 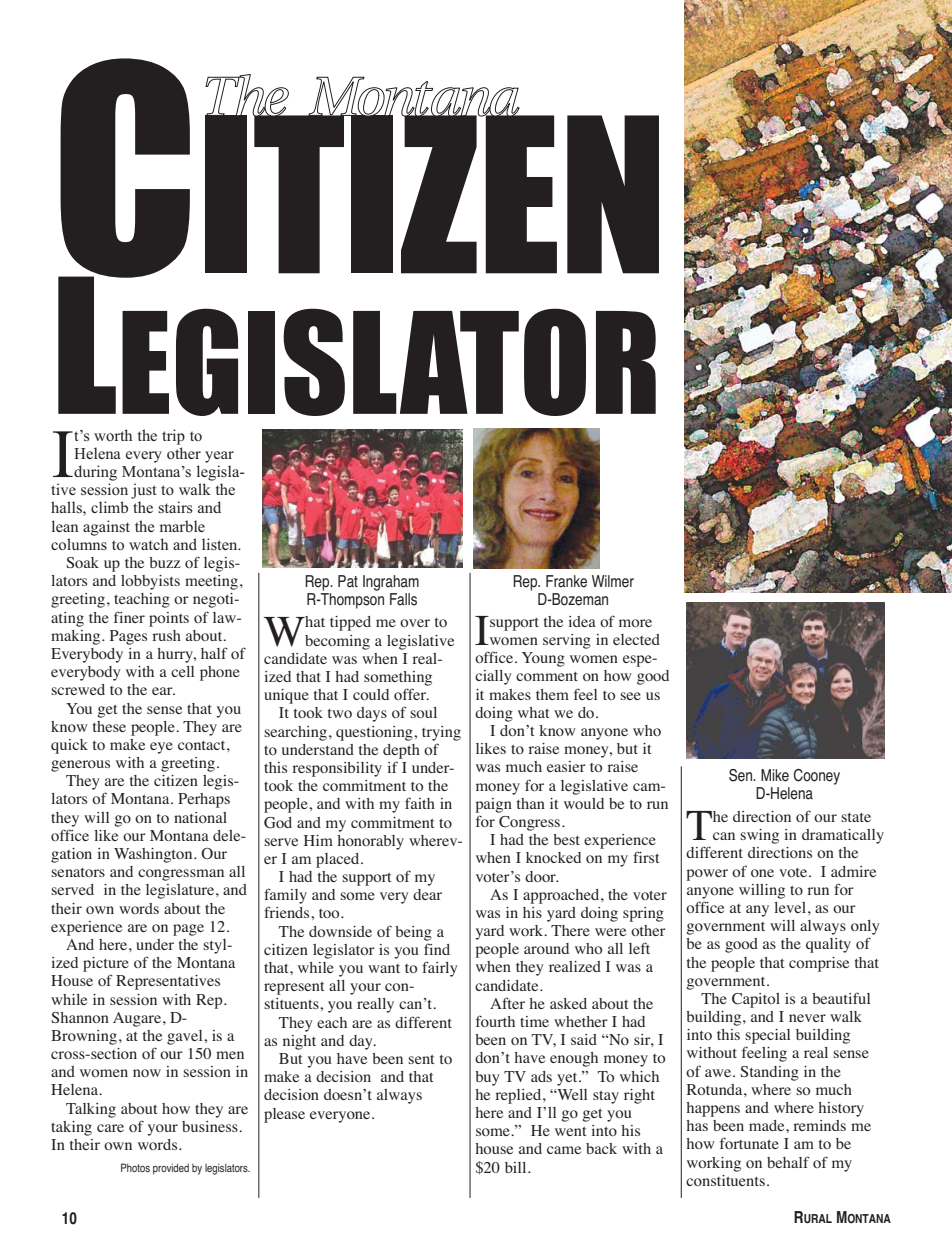 What do you see at coordinates (613, 581) in the screenshot?
I see `Wilmer` at bounding box center [613, 581].
